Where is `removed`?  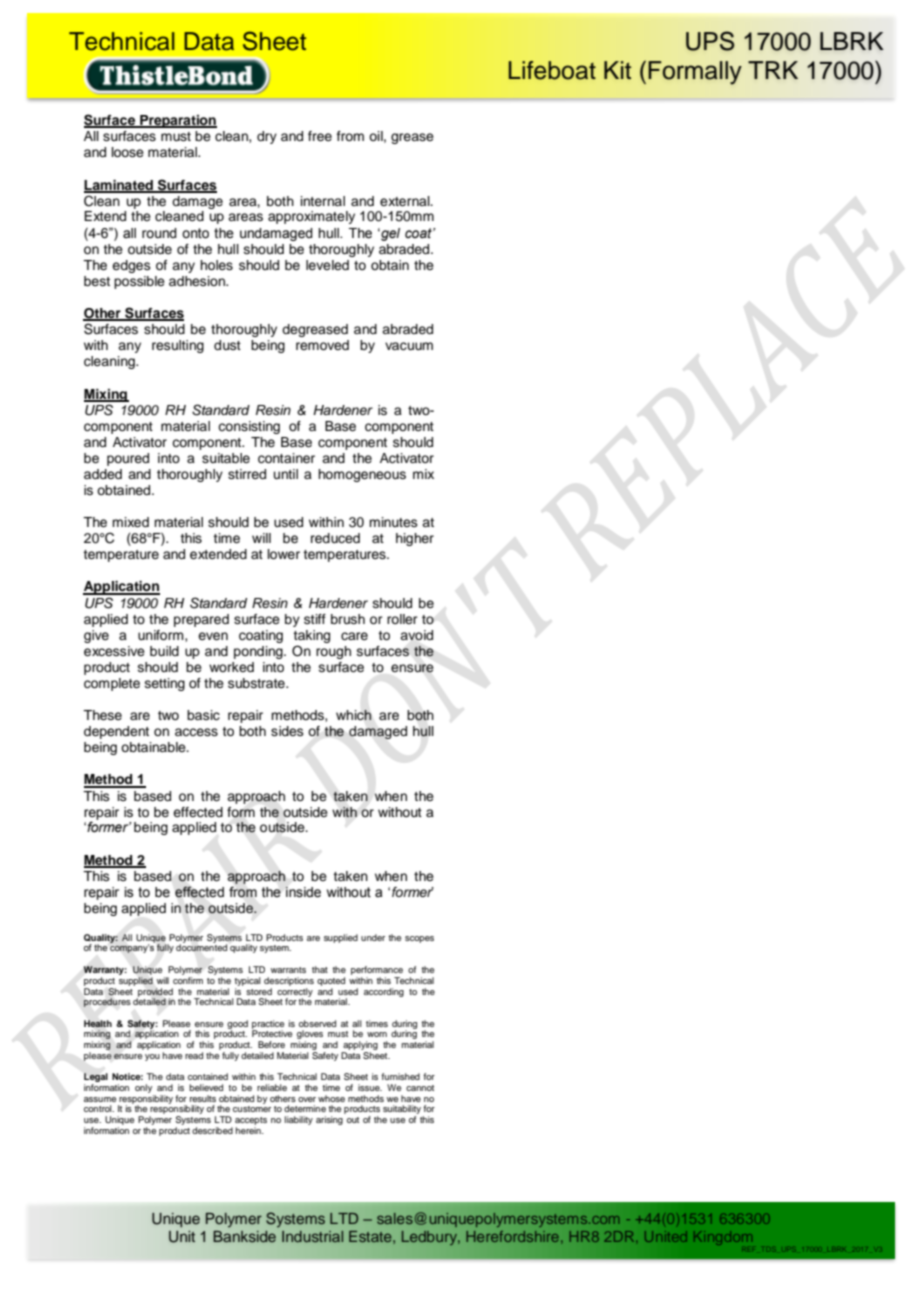 removed is located at coordinates (322, 345).
